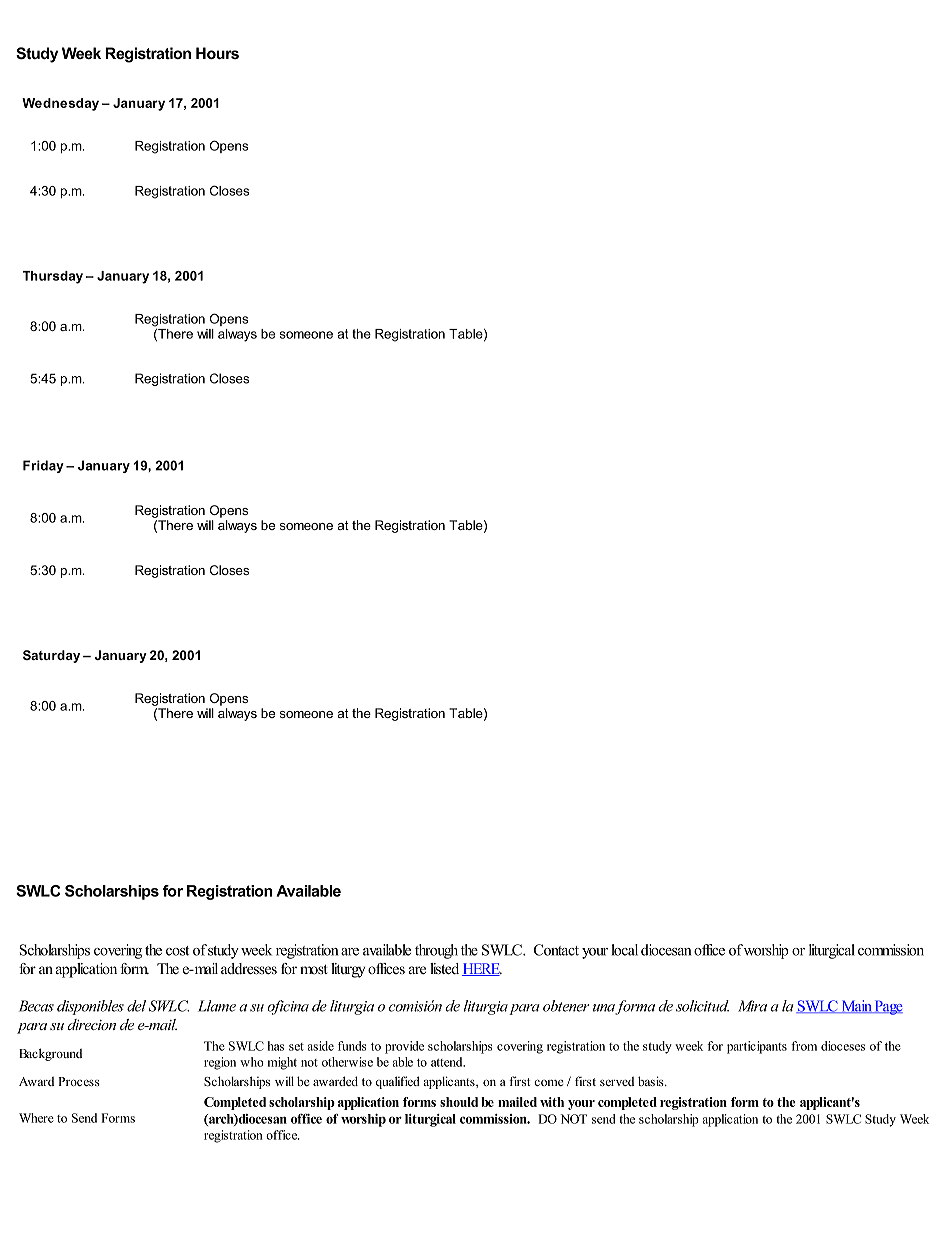 The width and height of the screenshot is (952, 1233). I want to click on attend, so click(448, 1062).
